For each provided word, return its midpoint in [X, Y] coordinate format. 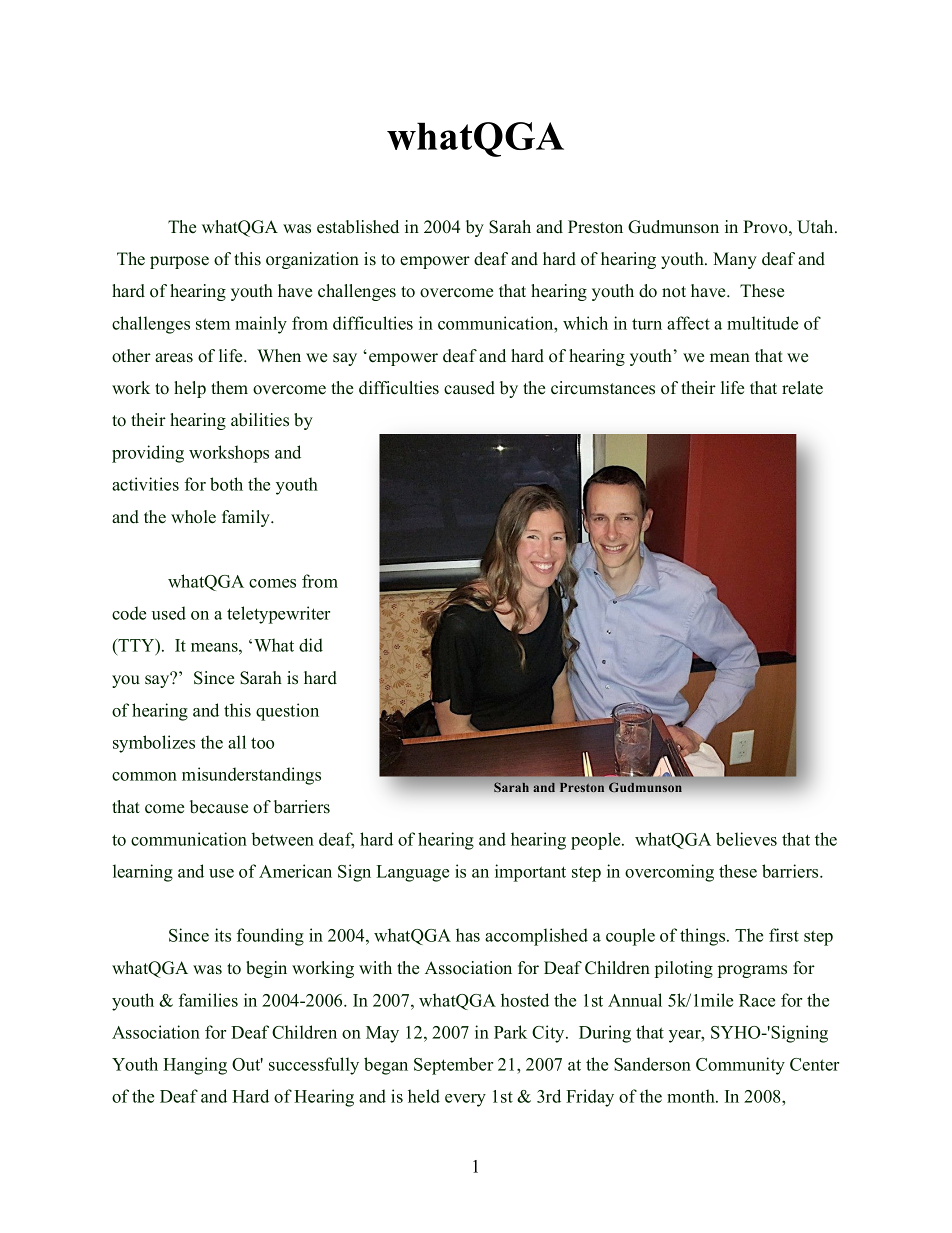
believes [746, 839]
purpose [179, 262]
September [453, 1066]
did [311, 645]
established [358, 227]
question [287, 712]
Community [740, 1066]
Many [735, 260]
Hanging [195, 1066]
